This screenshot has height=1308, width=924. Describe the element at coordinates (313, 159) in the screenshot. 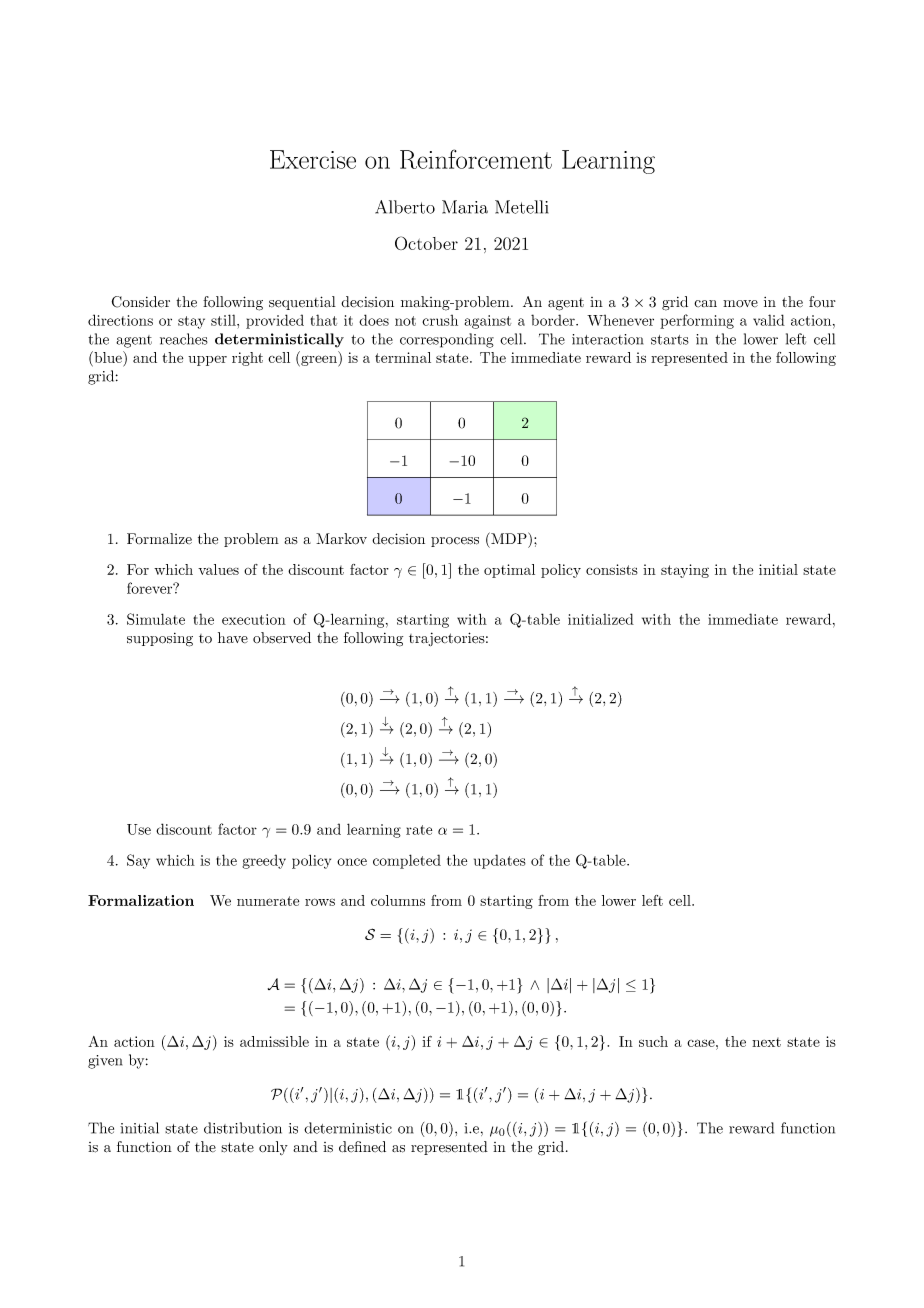

I see `Exercise` at that location.
